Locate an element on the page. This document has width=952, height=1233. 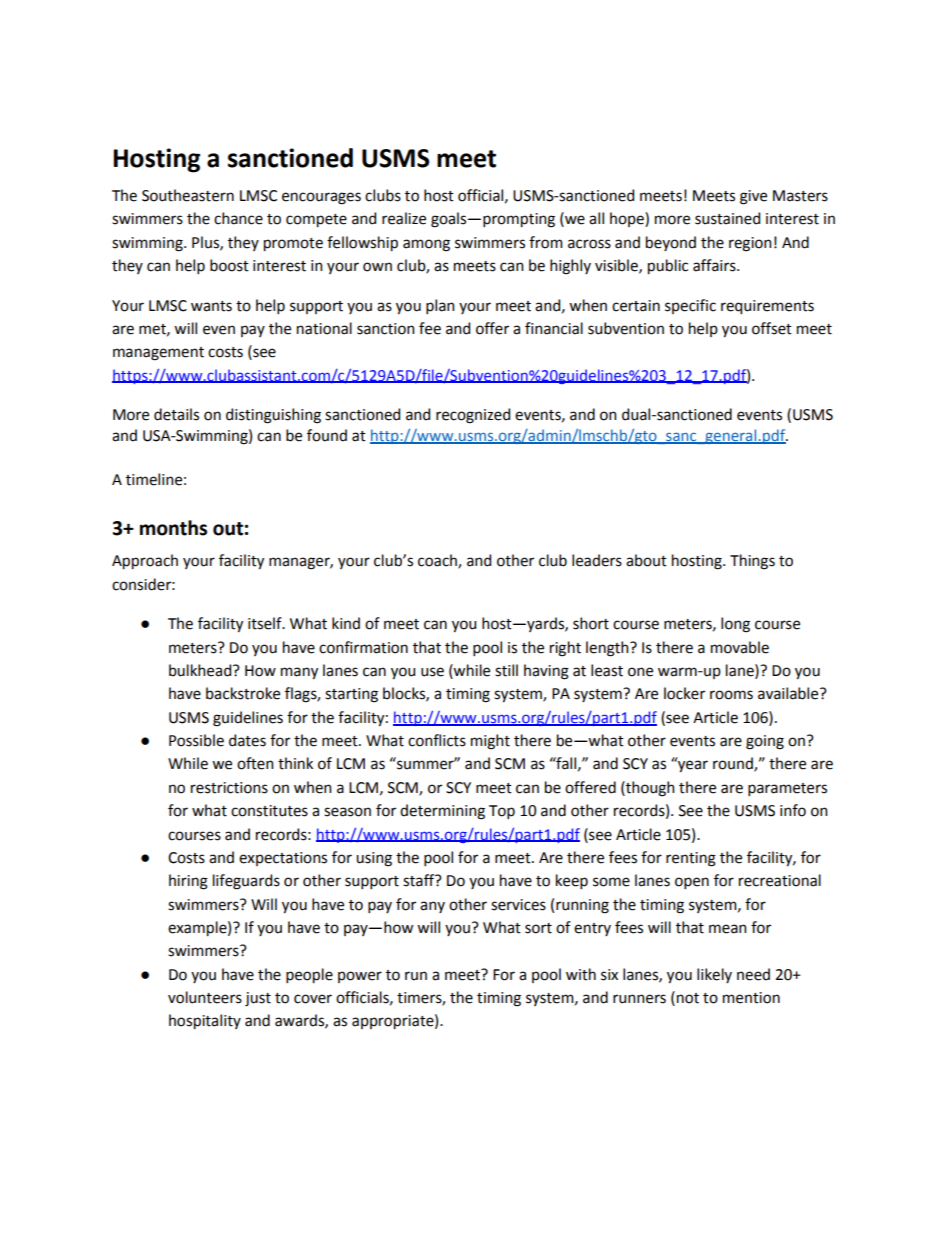
sustained is located at coordinates (727, 218).
